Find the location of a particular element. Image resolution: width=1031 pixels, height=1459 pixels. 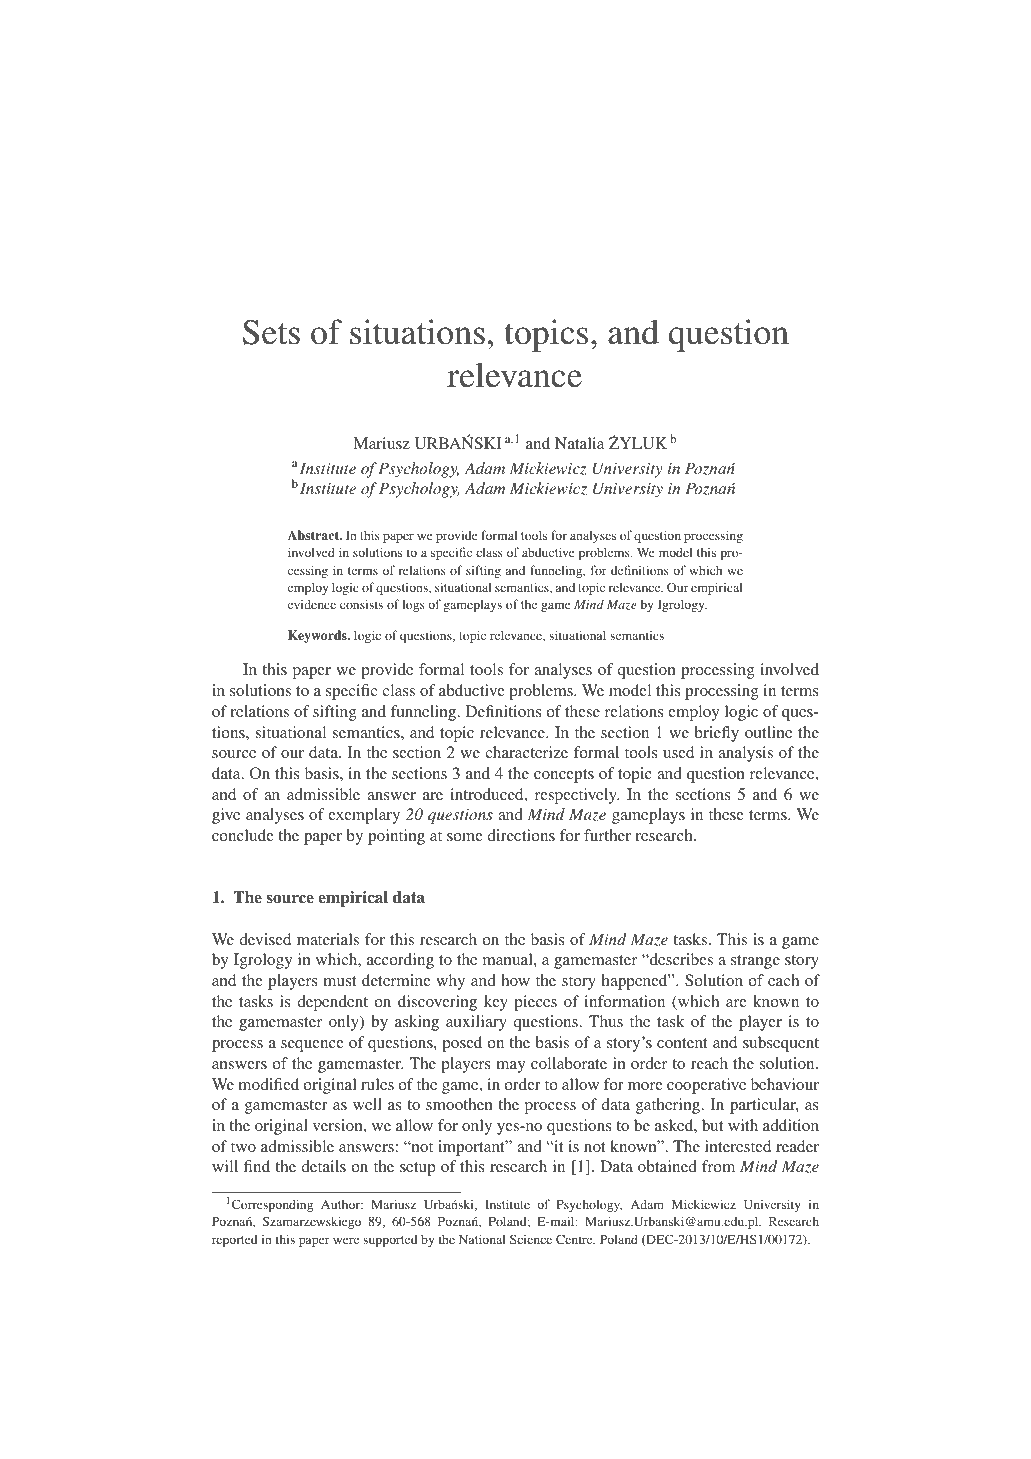

Sets is located at coordinates (271, 332).
